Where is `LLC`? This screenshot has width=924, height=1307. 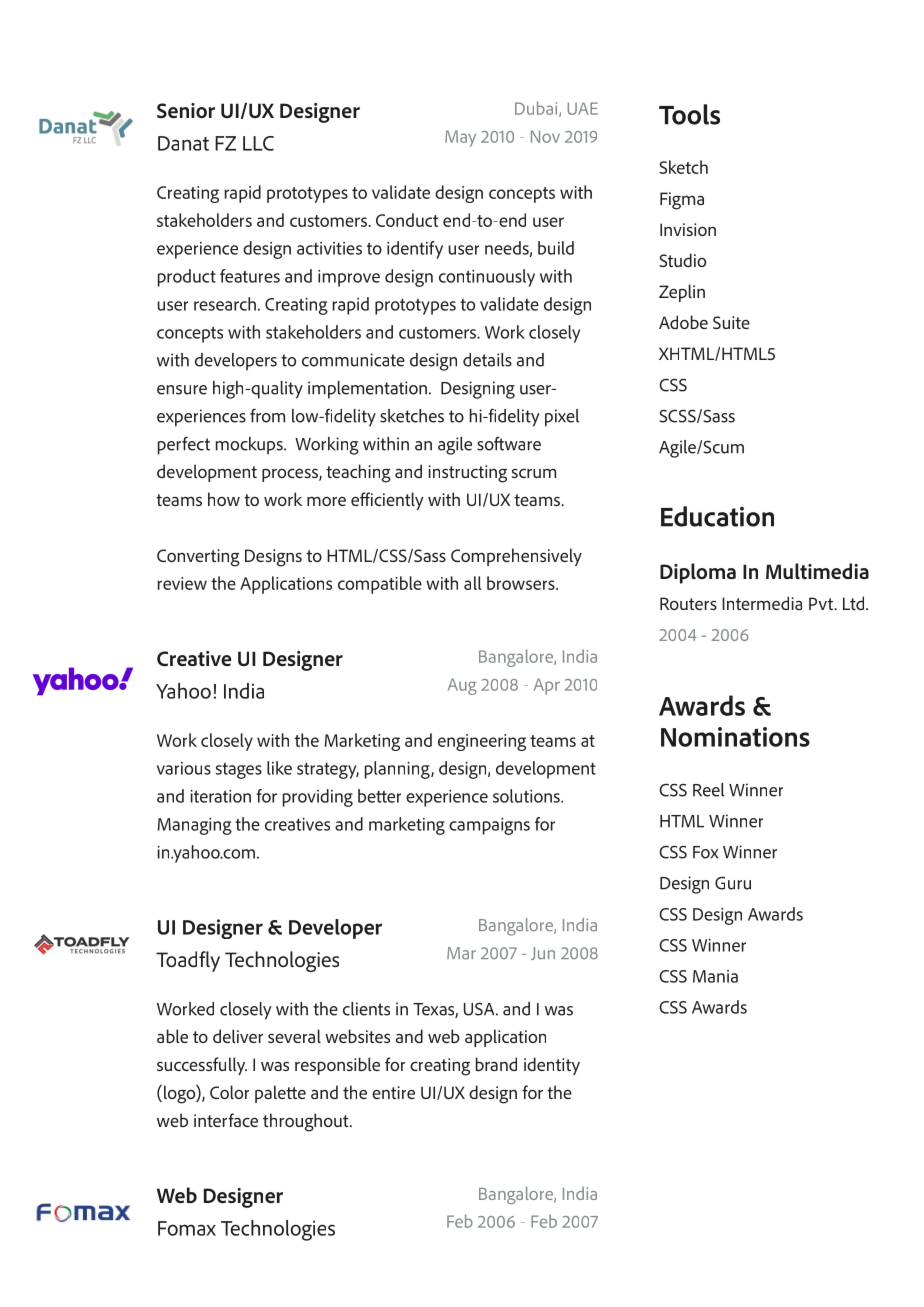 LLC is located at coordinates (258, 143).
